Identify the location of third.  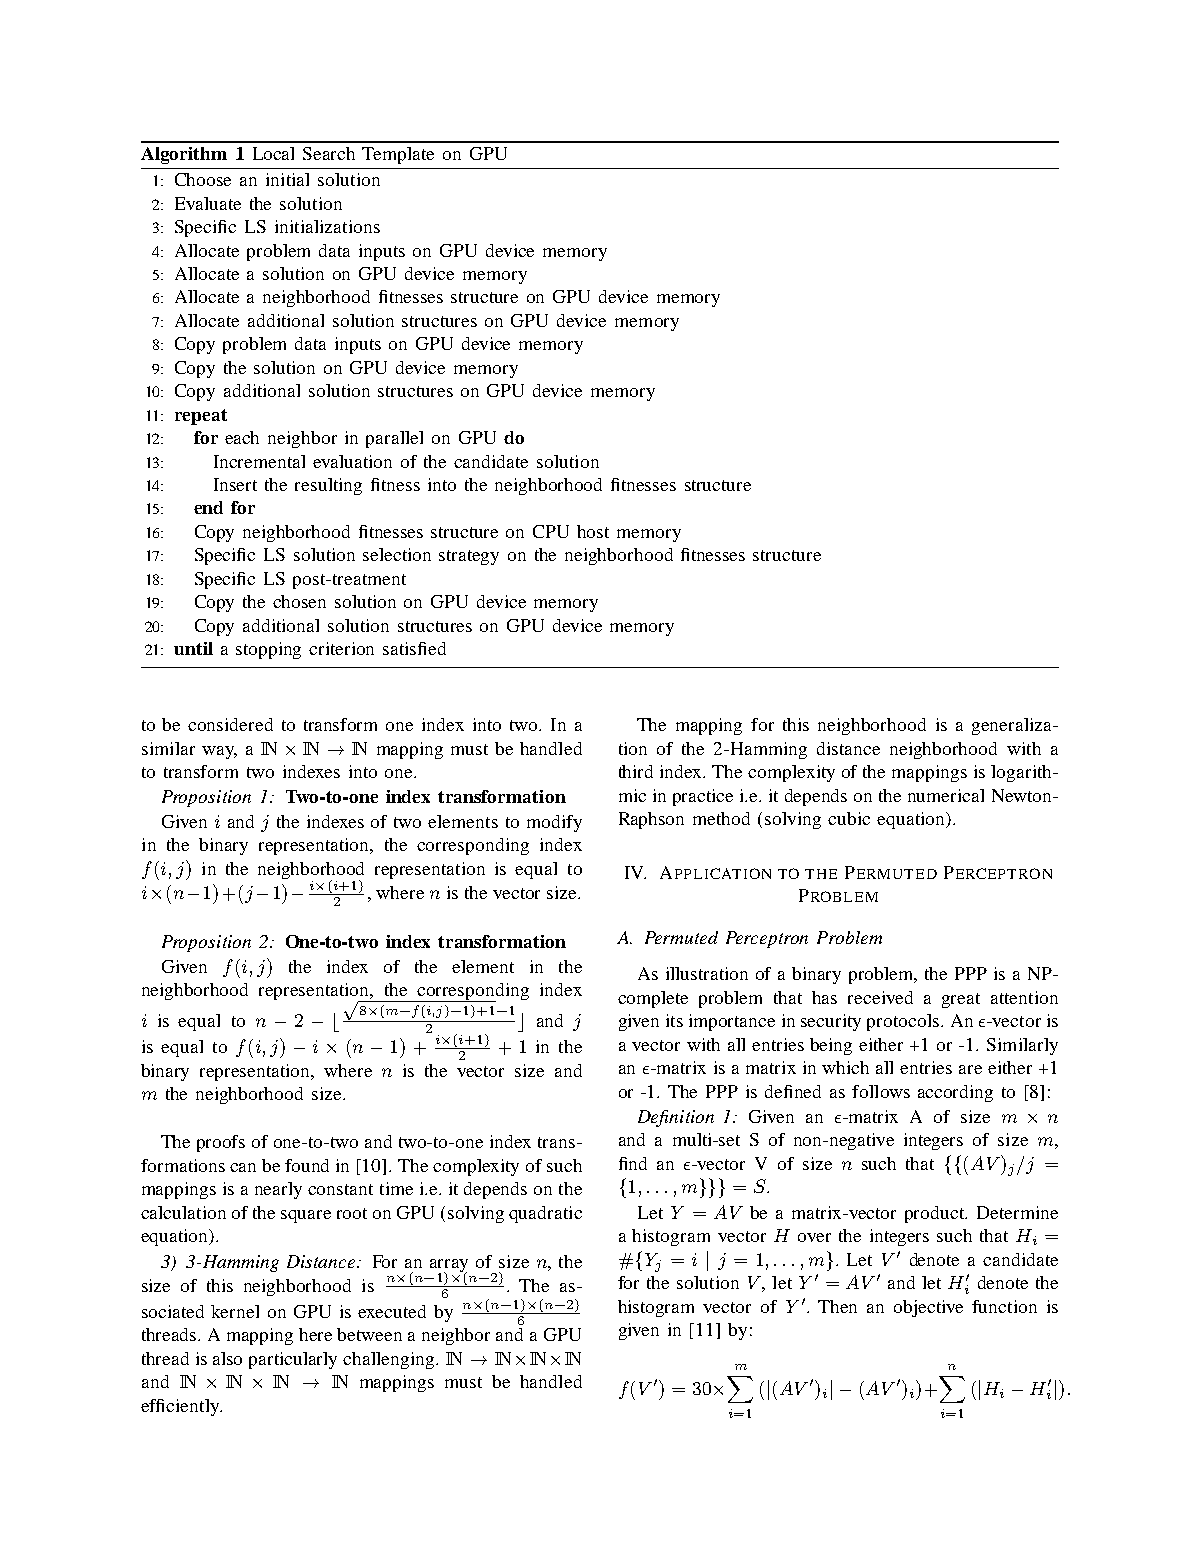
(636, 771).
